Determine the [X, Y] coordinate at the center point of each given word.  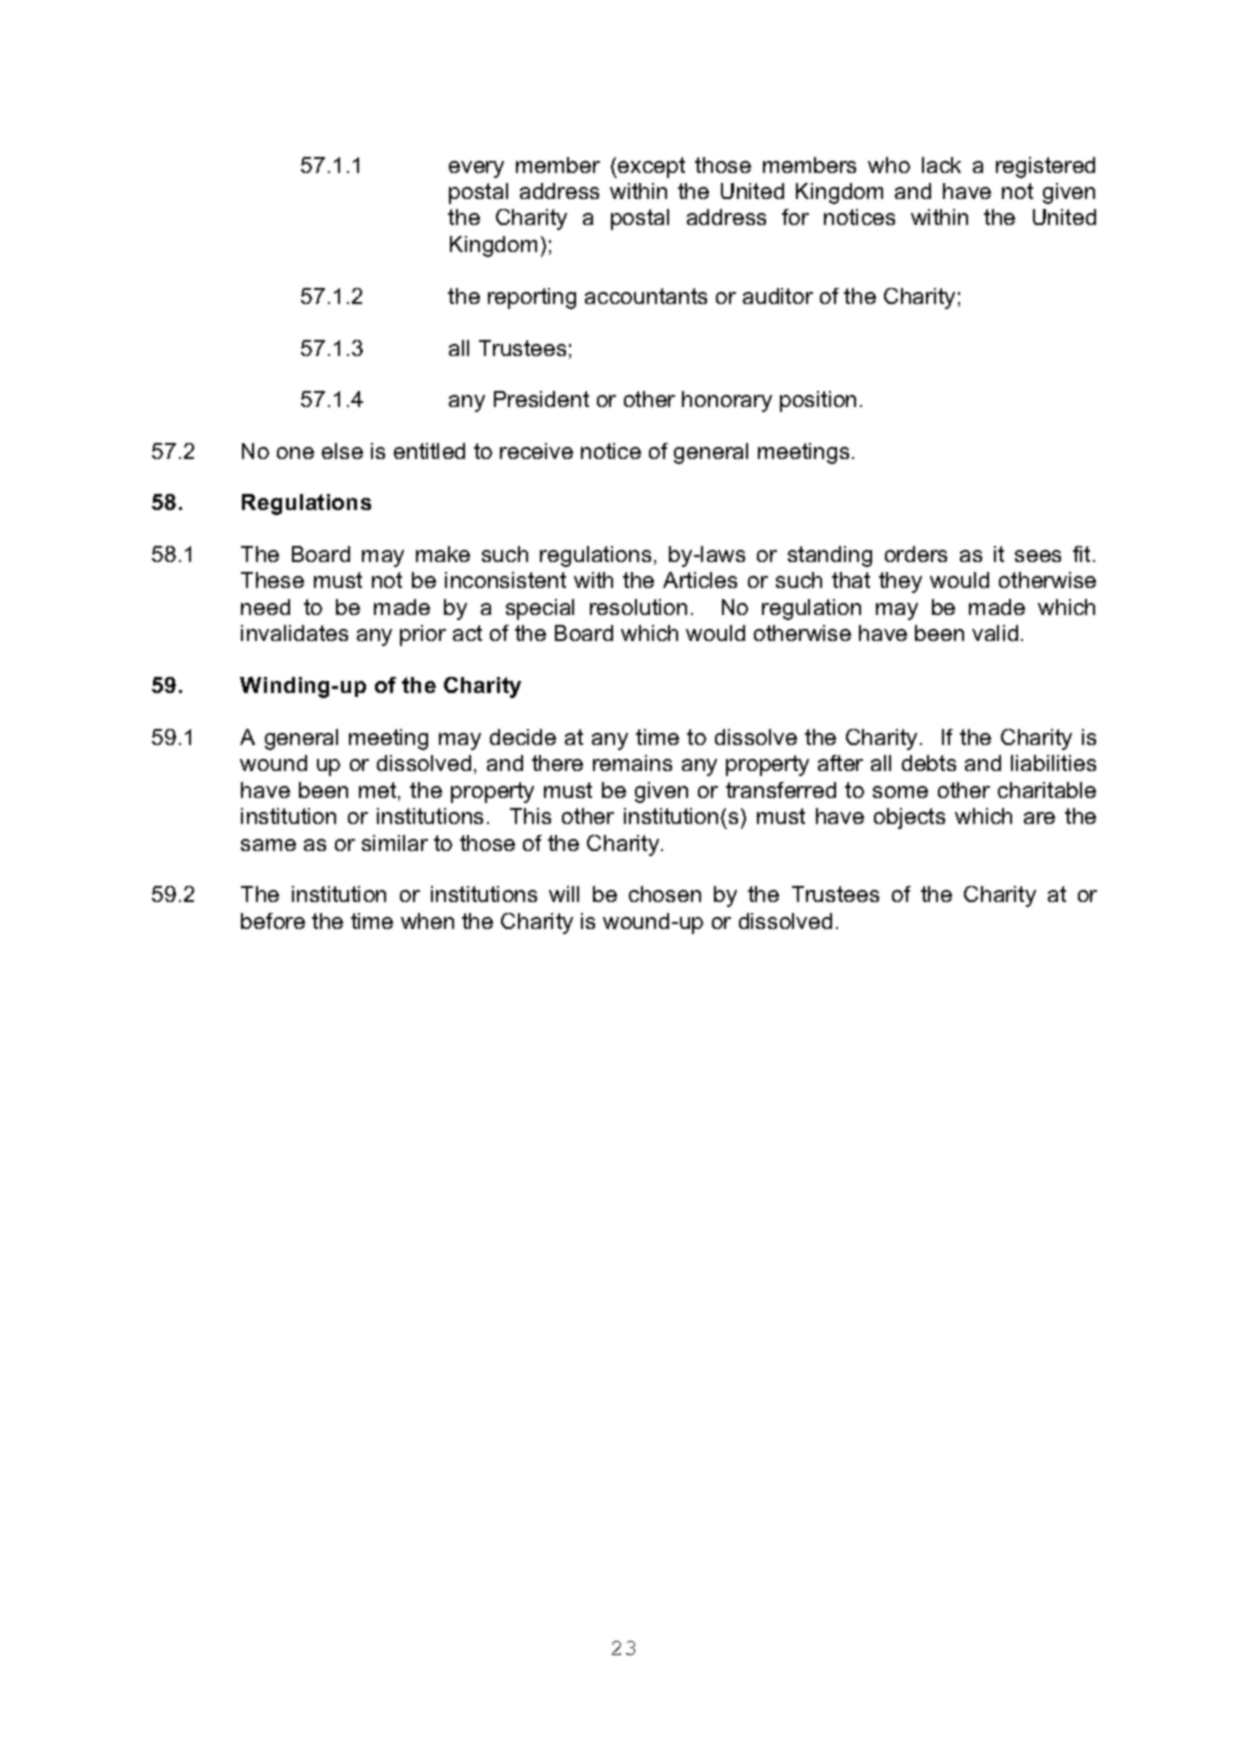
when [427, 921]
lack [941, 165]
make [443, 554]
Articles [700, 580]
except [650, 167]
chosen [665, 894]
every [476, 169]
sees [1038, 556]
